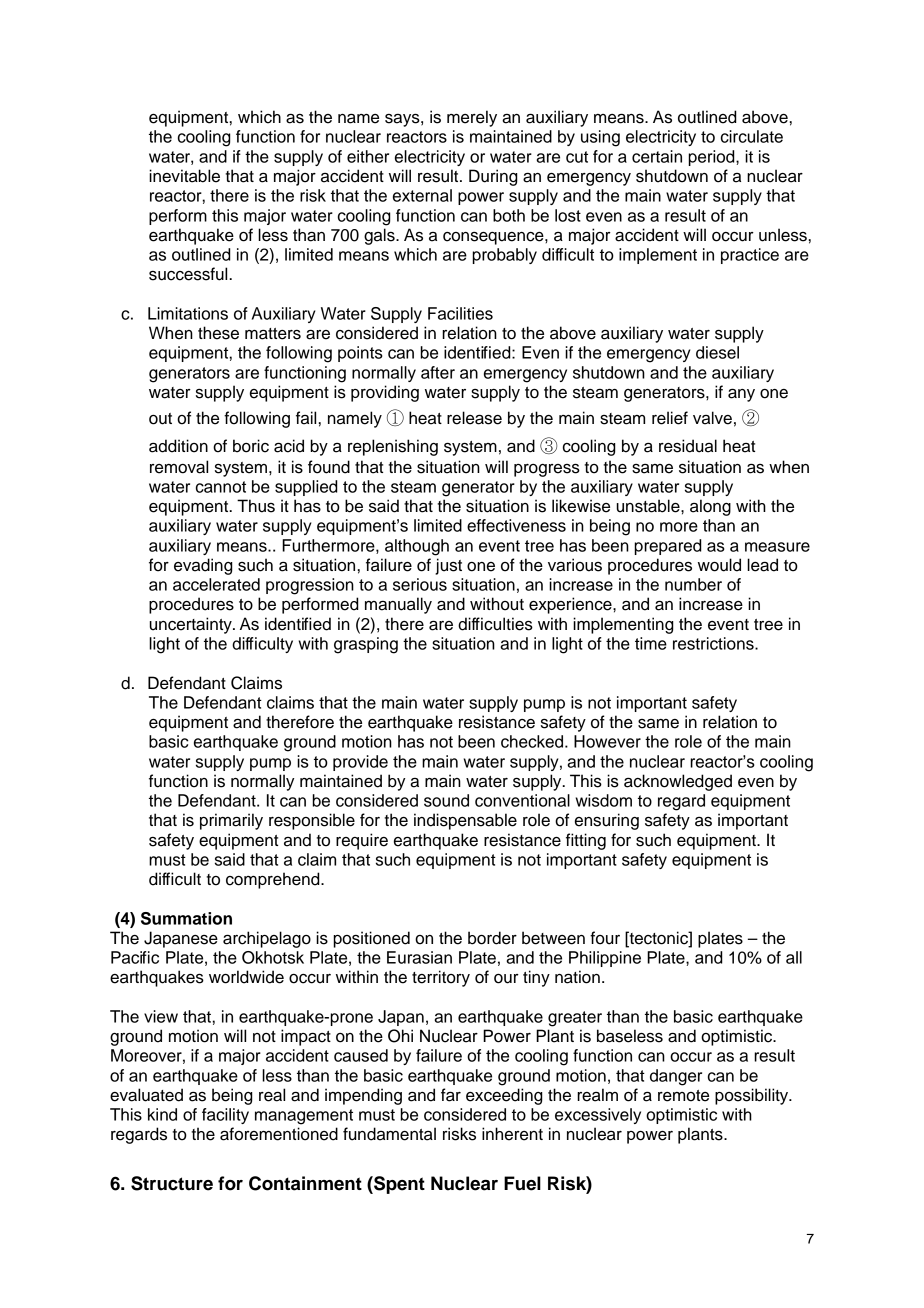  Describe the element at coordinates (225, 1116) in the screenshot. I see `facility` at that location.
